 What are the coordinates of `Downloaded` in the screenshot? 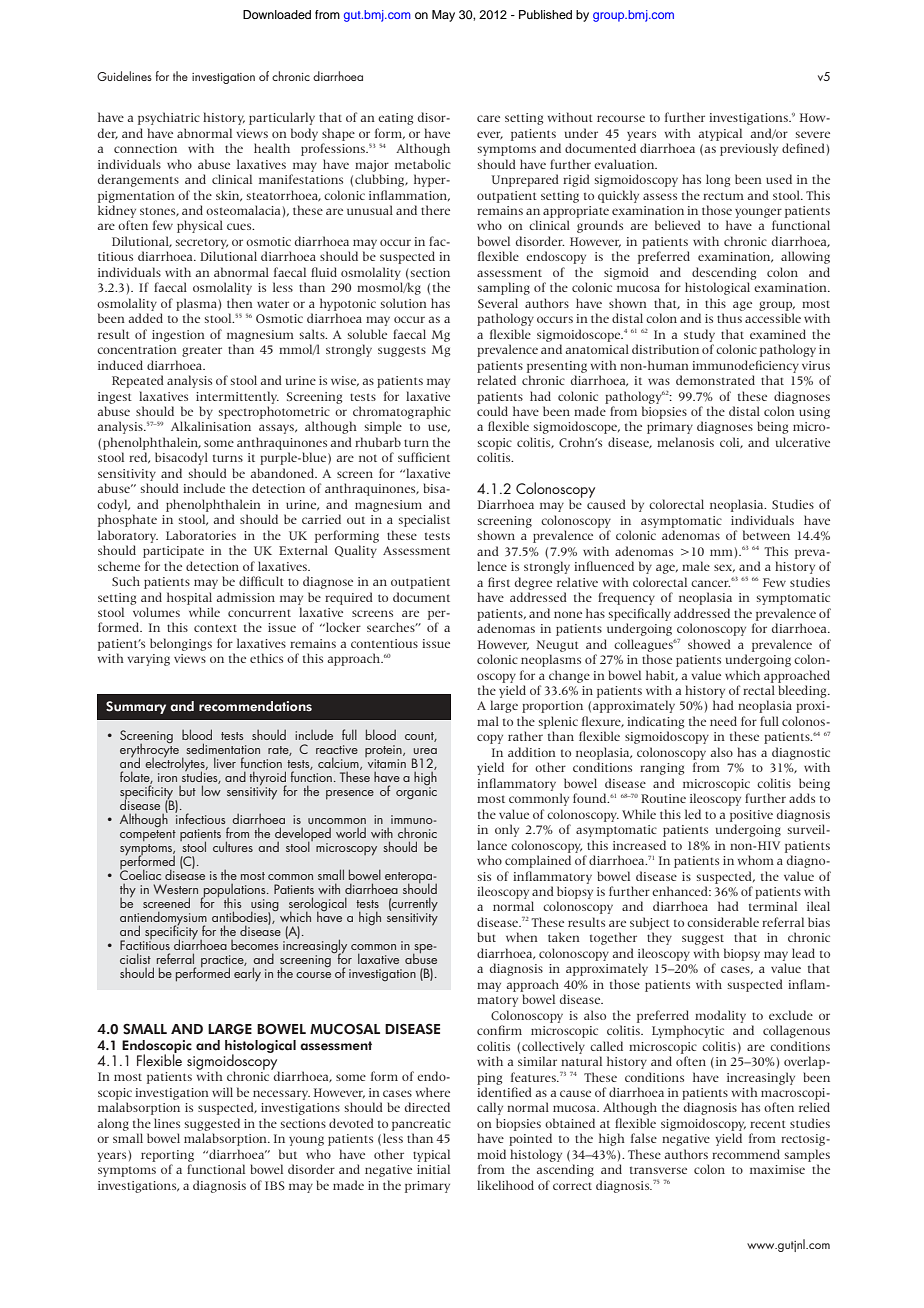 It's located at (277, 14).
